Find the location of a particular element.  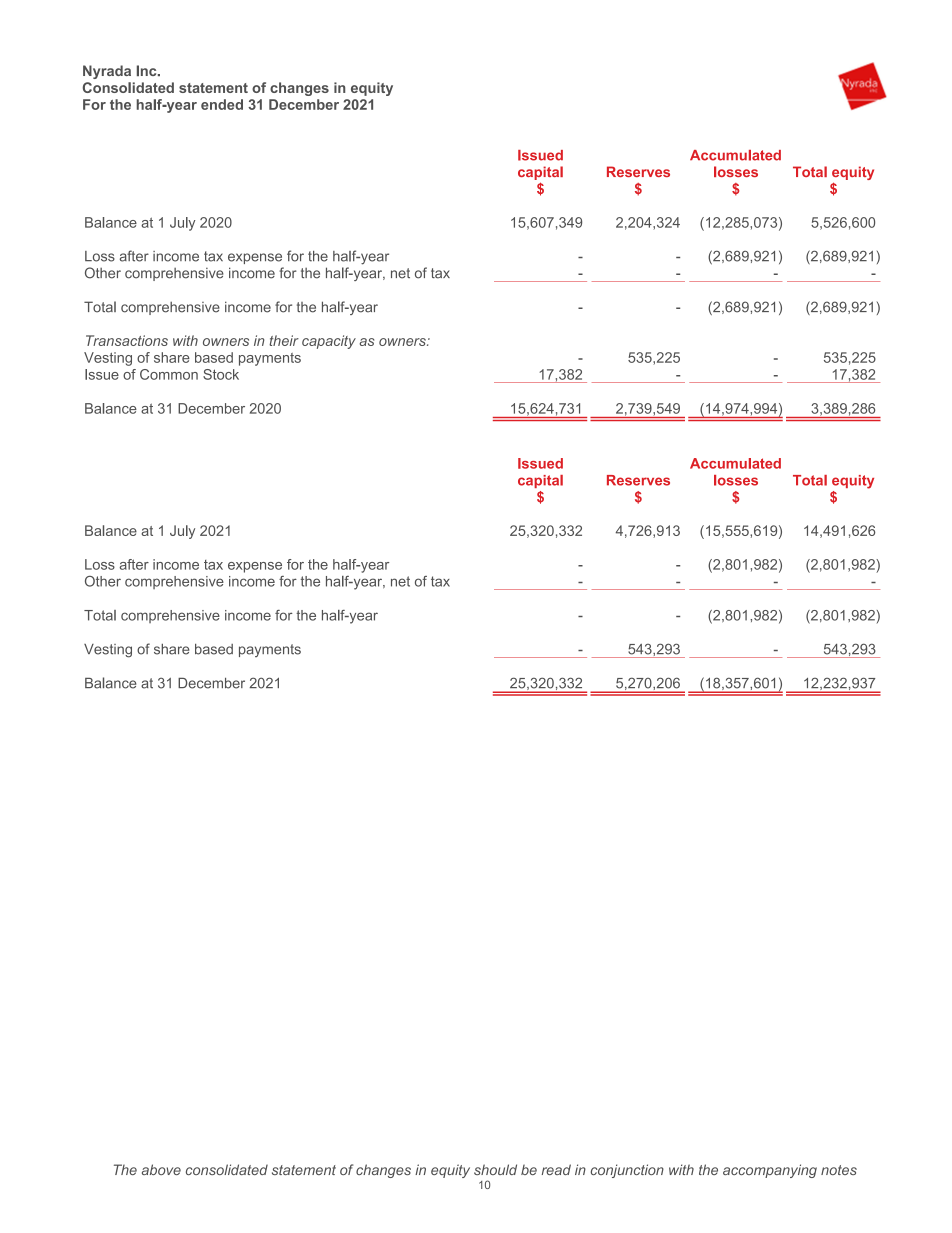

Transactions is located at coordinates (127, 340).
